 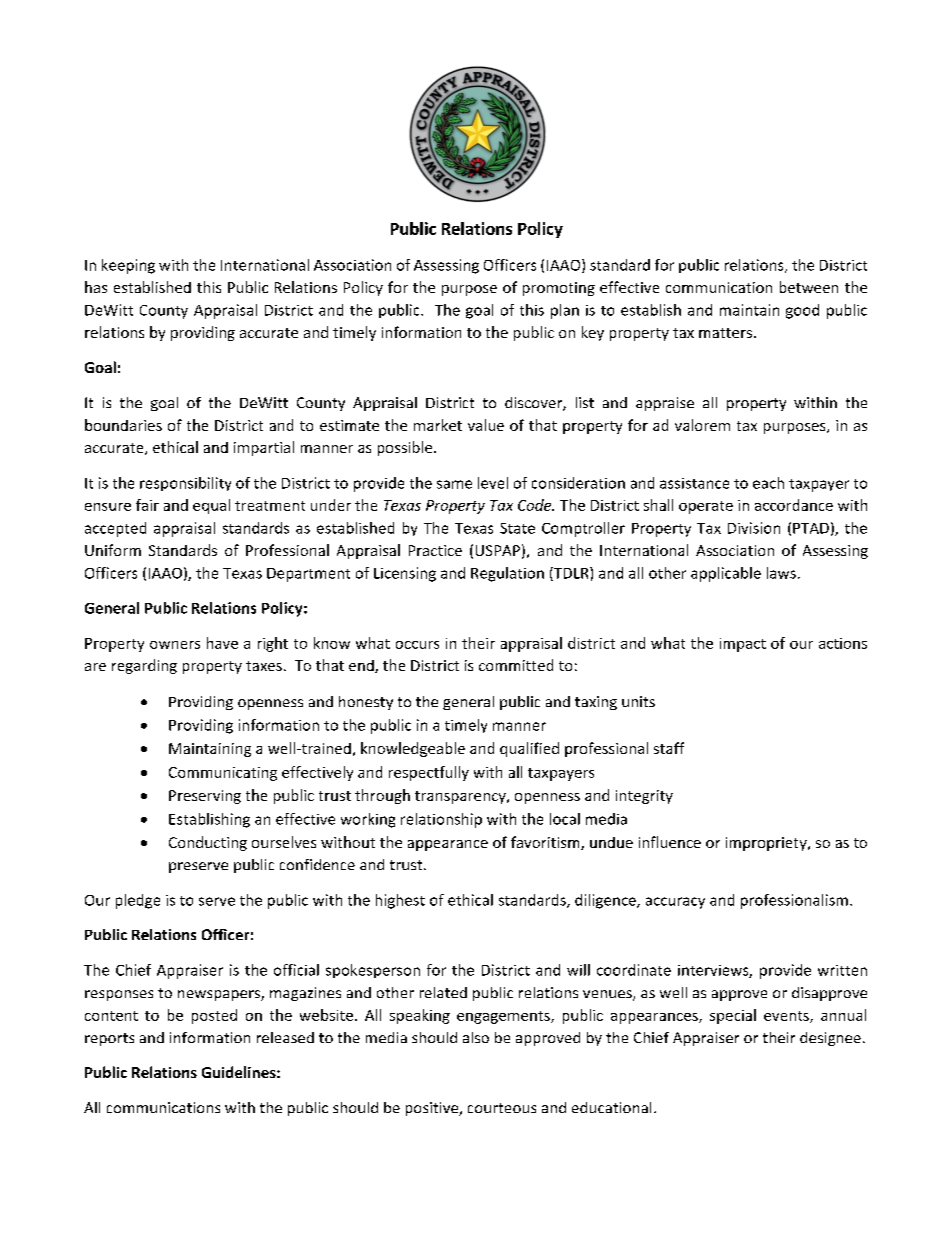 I want to click on pledge, so click(x=138, y=901).
